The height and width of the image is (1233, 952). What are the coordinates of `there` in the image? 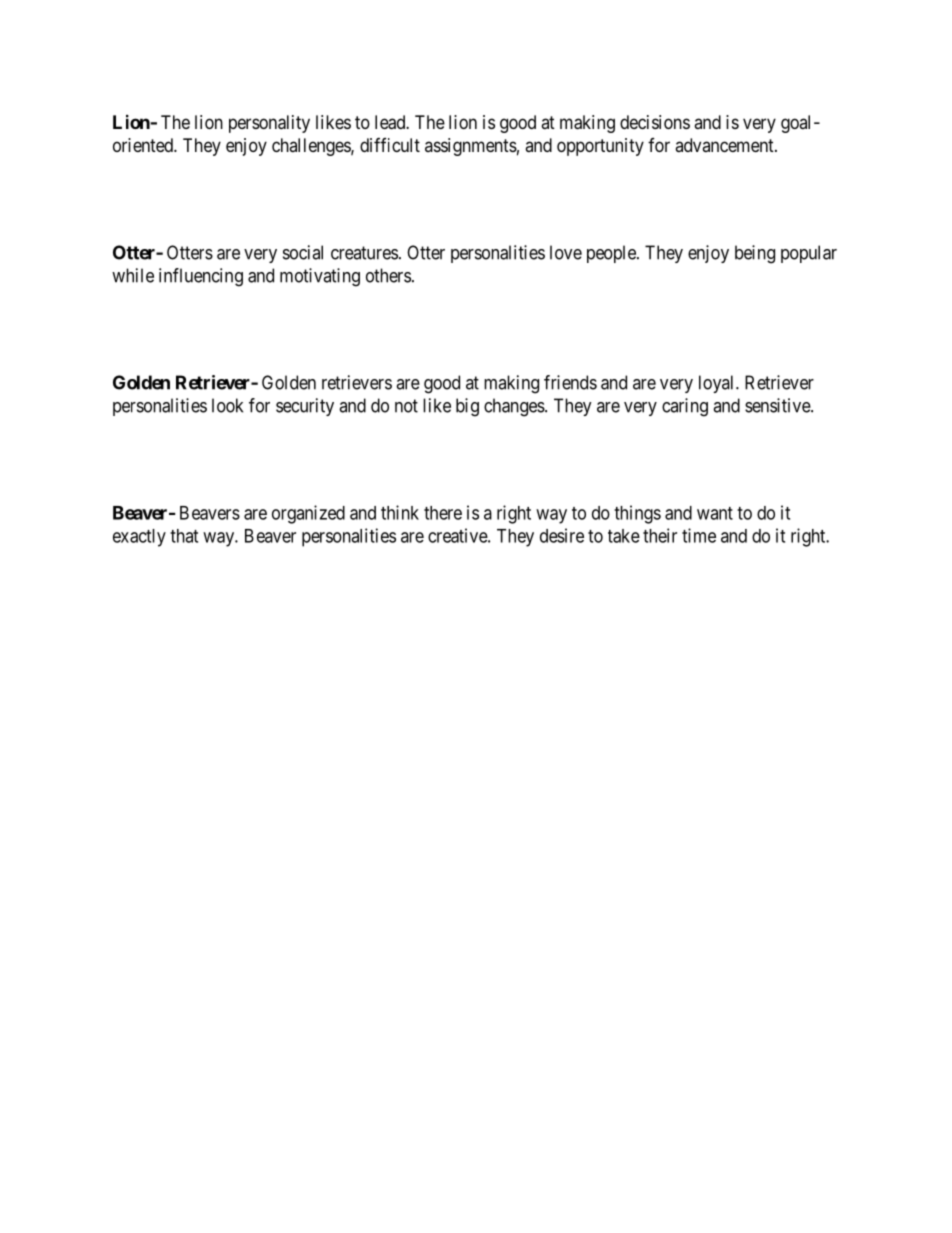 It's located at (443, 513).
